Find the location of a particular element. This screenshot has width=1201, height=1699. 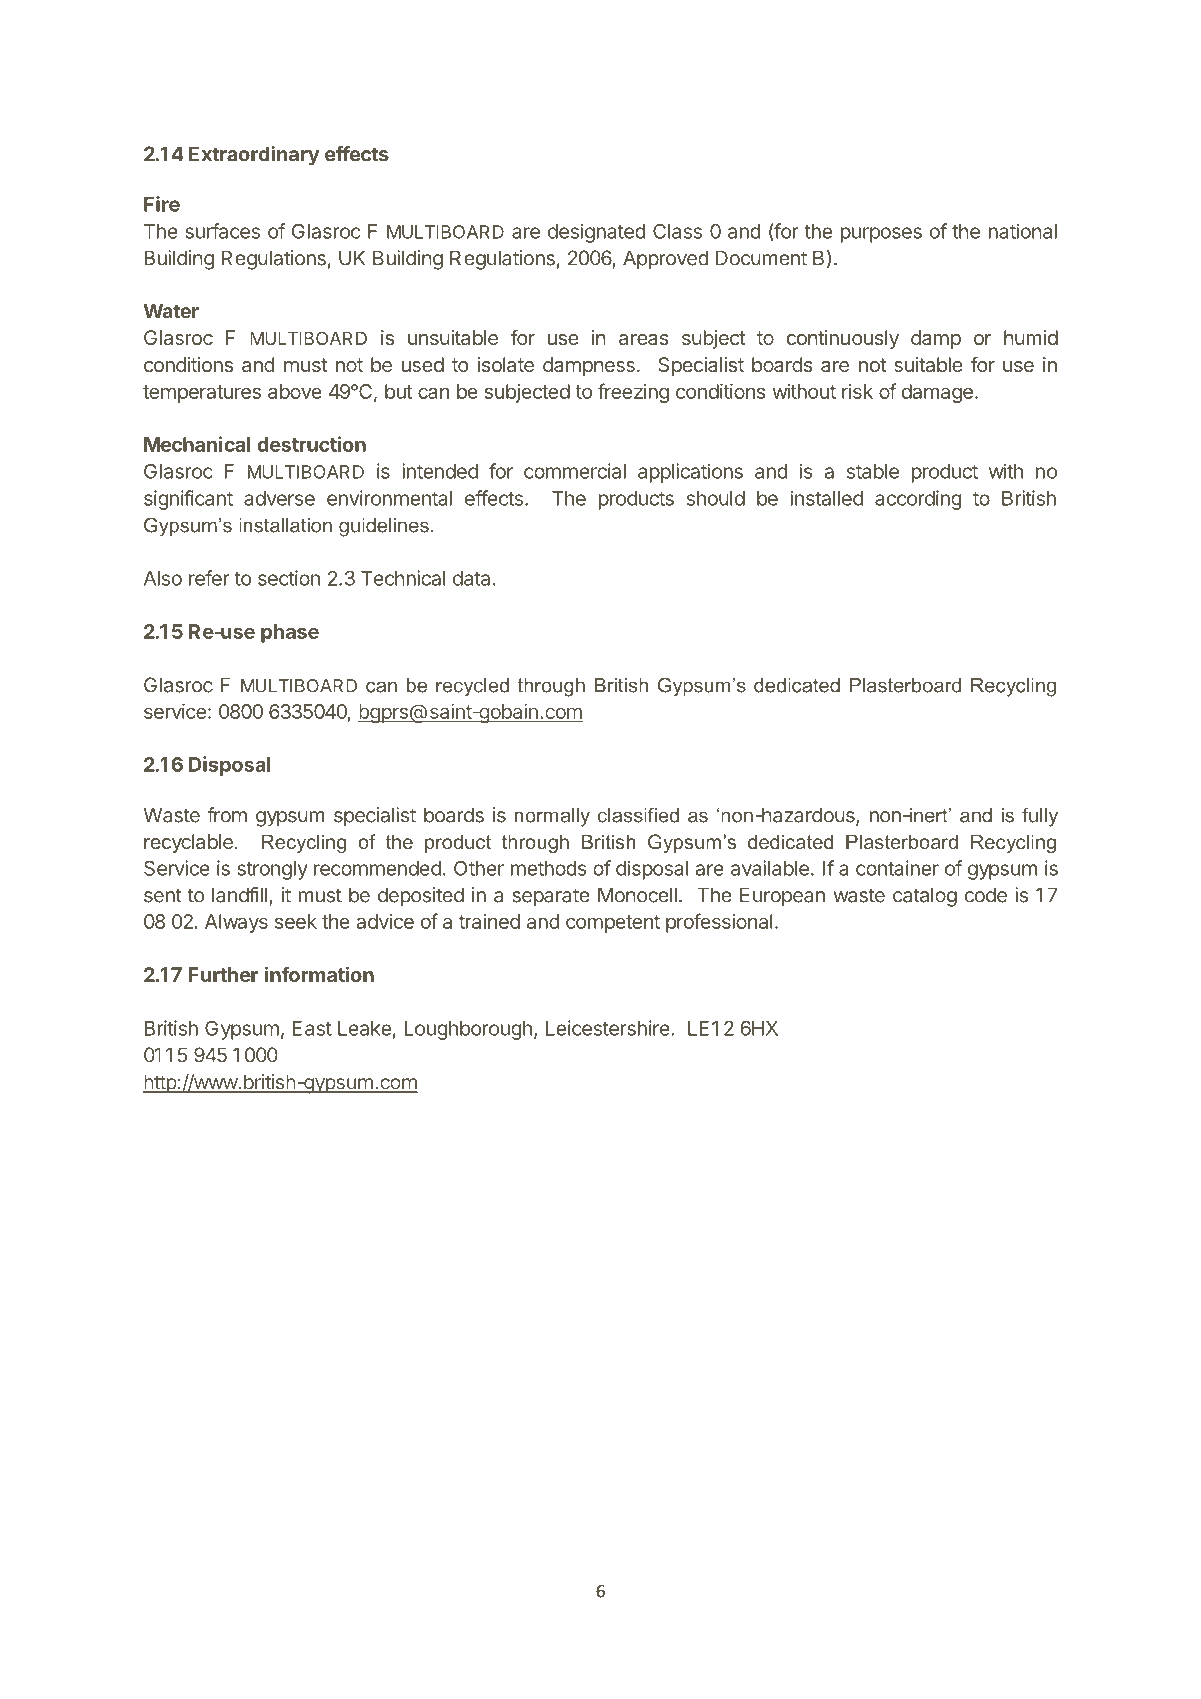

fully is located at coordinates (1040, 817).
